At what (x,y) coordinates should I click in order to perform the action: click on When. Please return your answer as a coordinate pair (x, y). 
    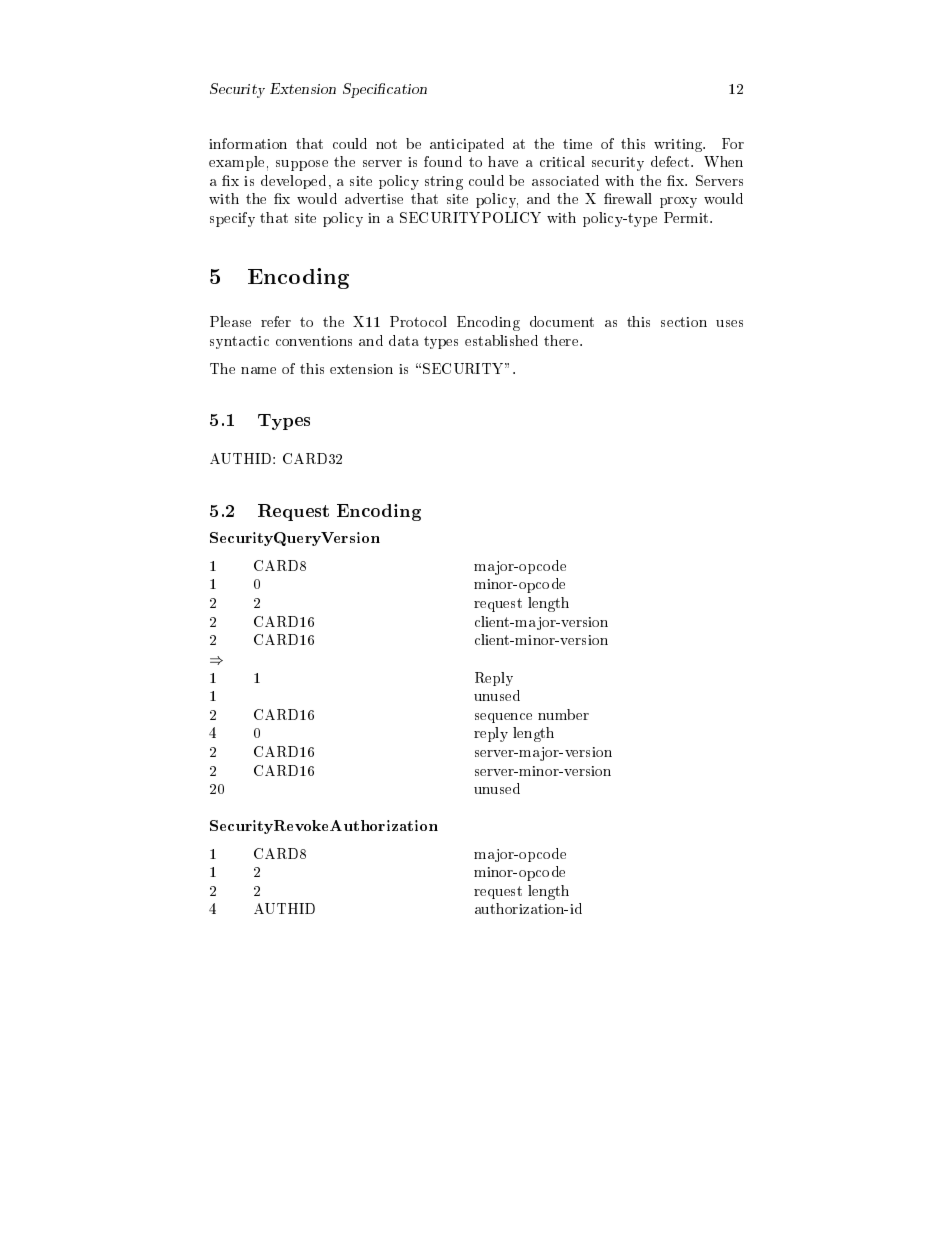
    Looking at the image, I should click on (723, 161).
